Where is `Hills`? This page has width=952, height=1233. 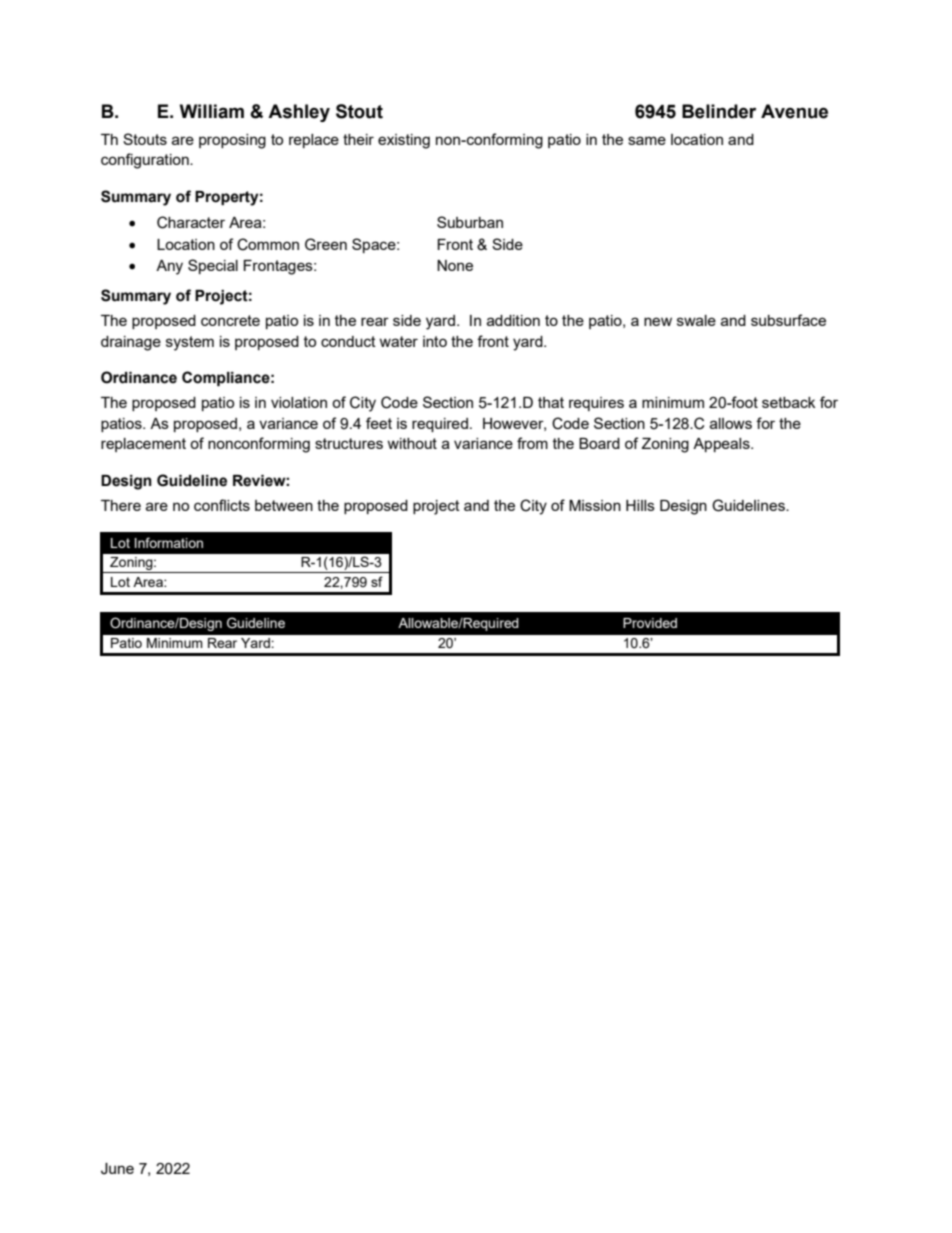 Hills is located at coordinates (640, 505).
